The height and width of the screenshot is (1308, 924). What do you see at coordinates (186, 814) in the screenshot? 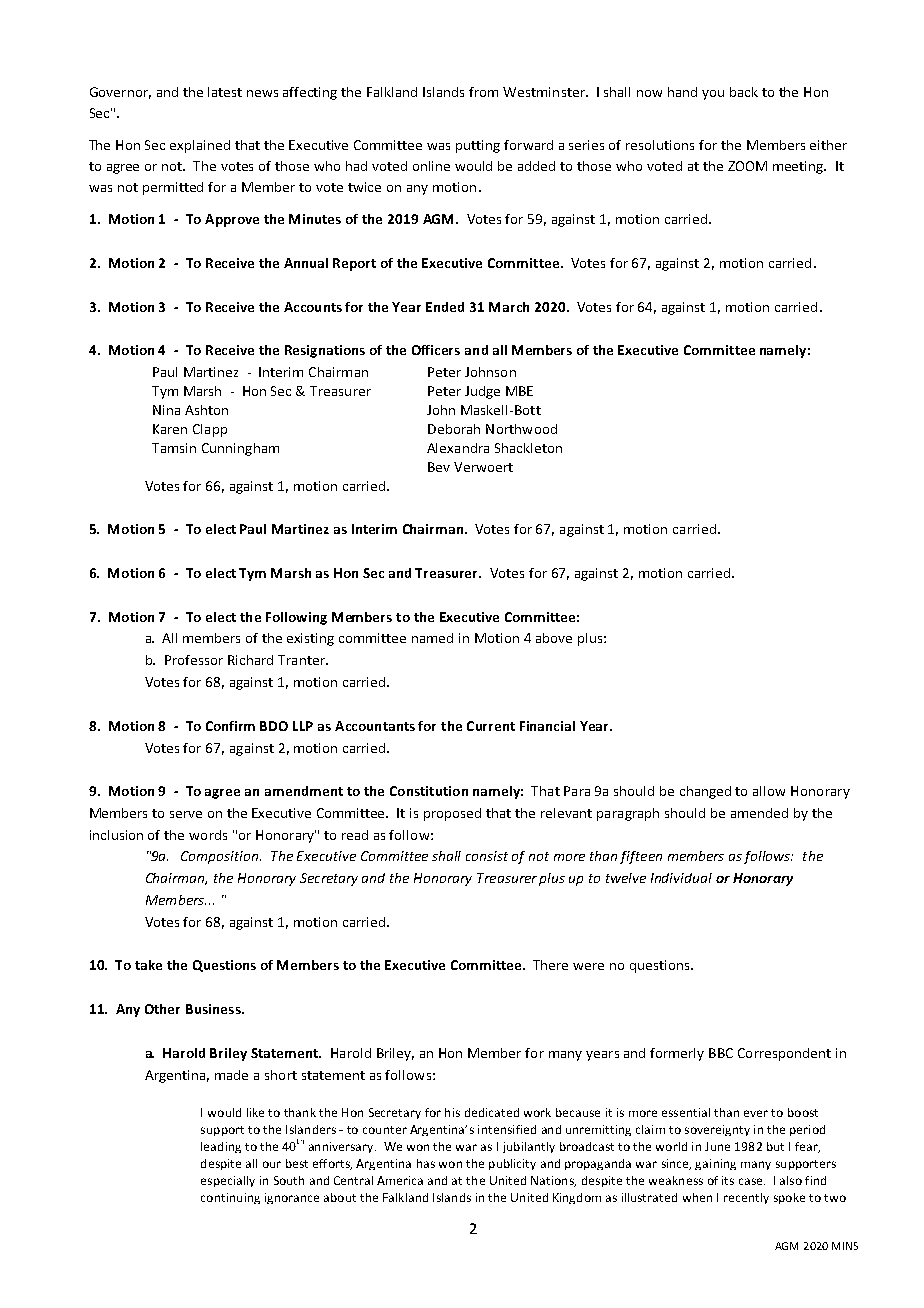
I see `serve` at bounding box center [186, 814].
